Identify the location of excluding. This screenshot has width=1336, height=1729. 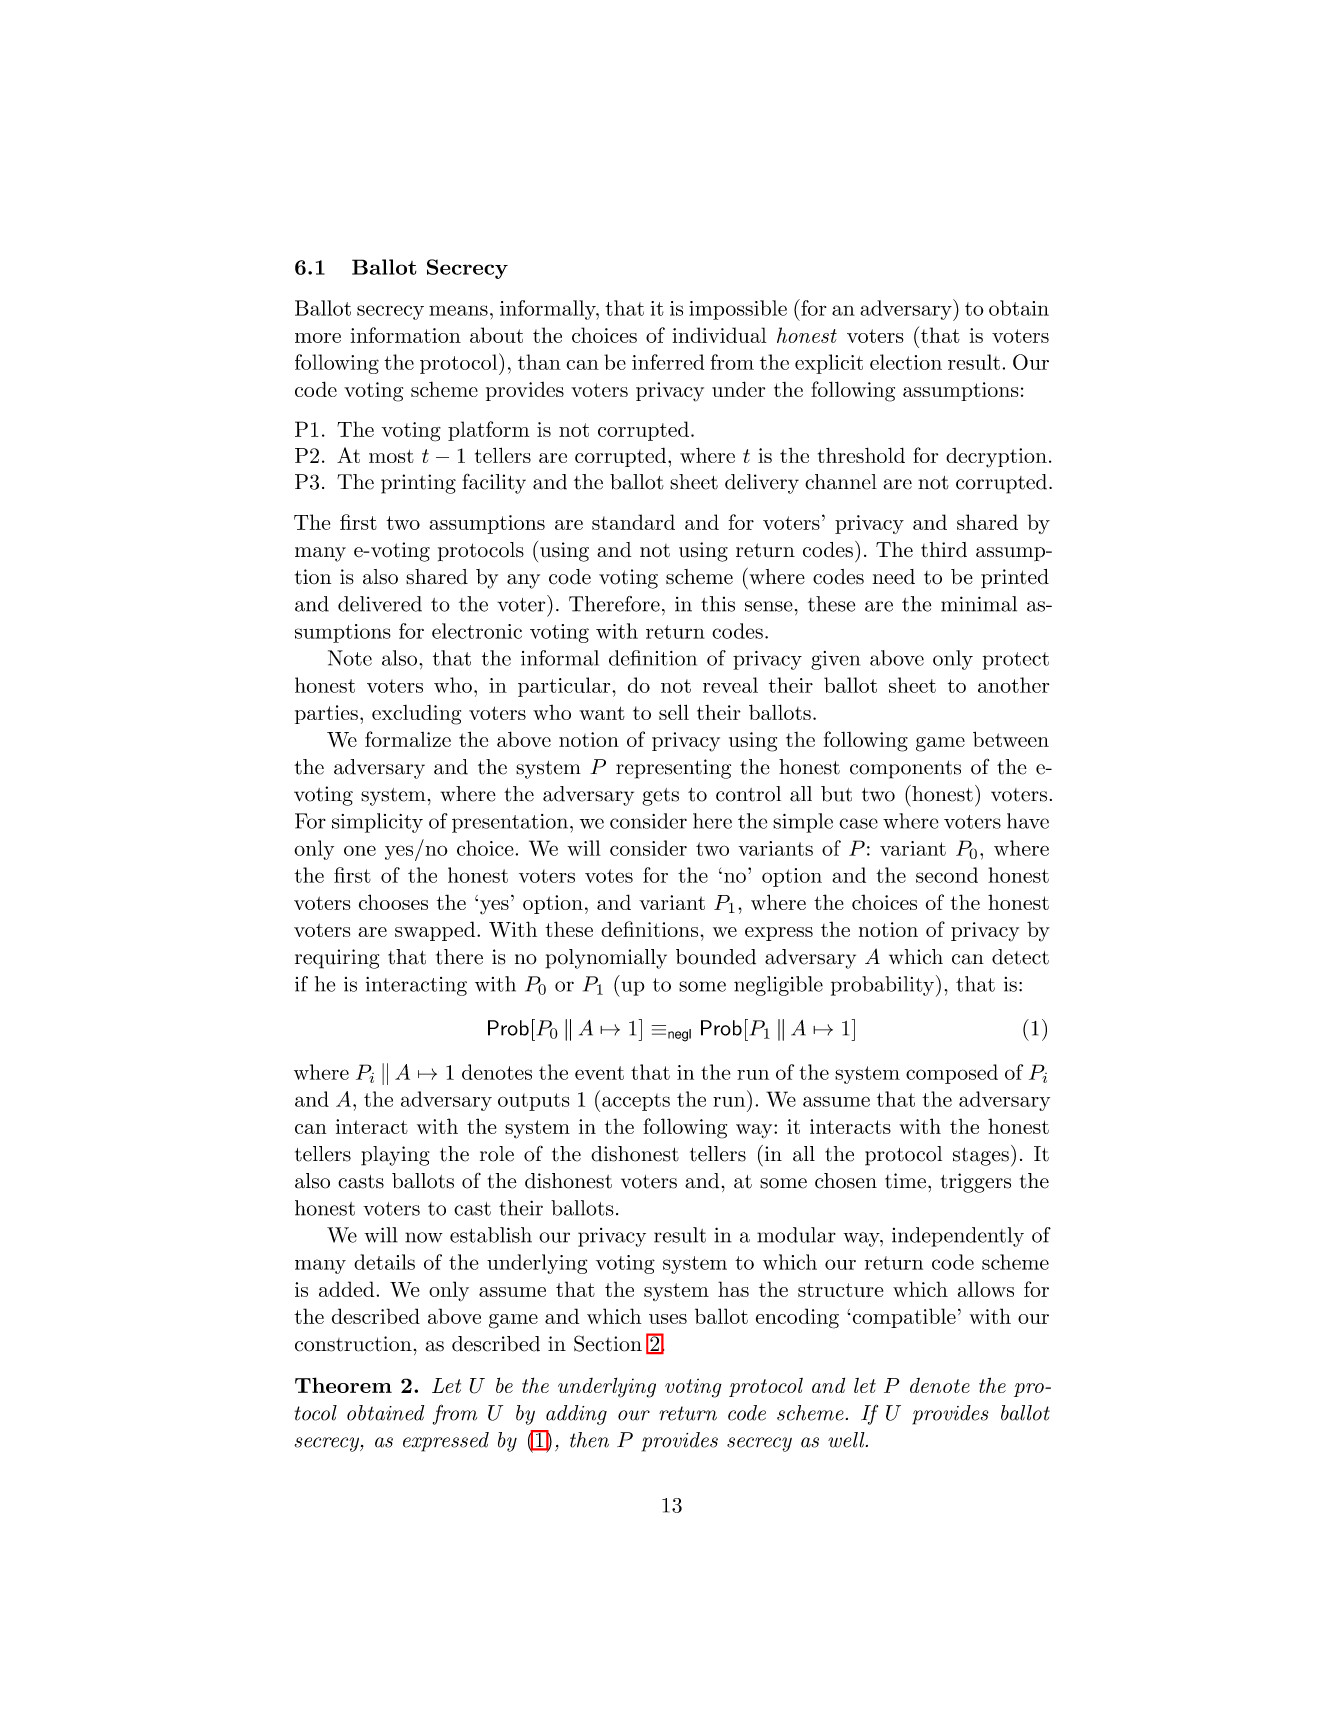
(416, 715).
